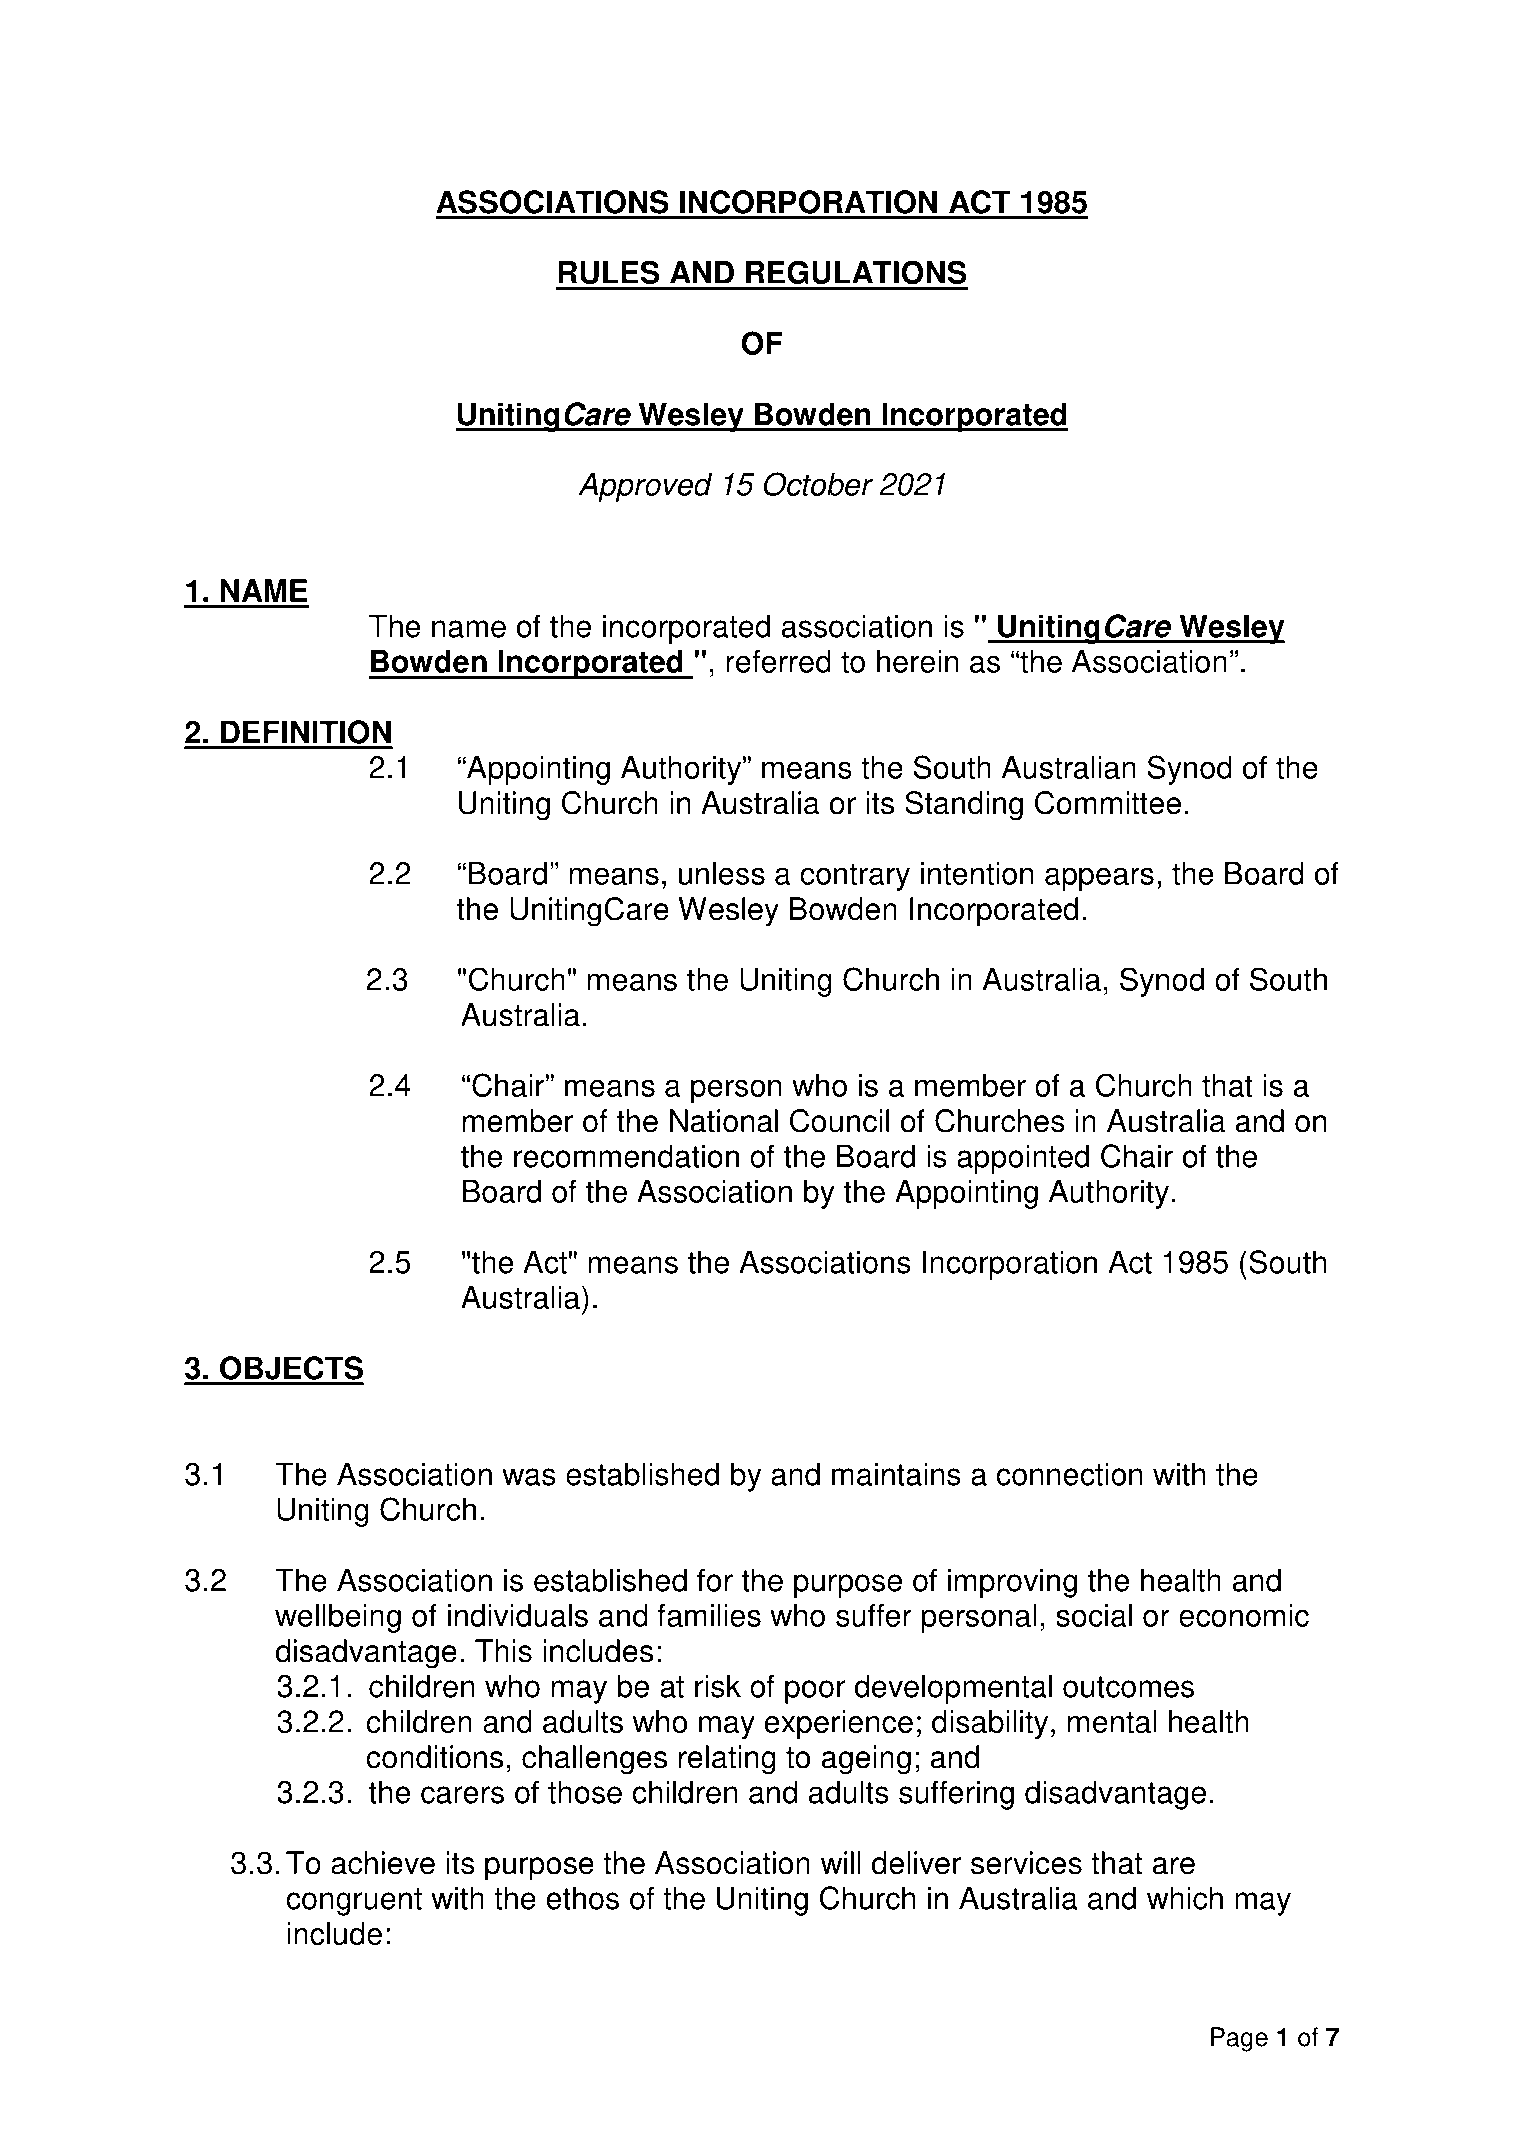 The height and width of the document is (2156, 1523). Describe the element at coordinates (645, 487) in the document. I see `Approved` at that location.
